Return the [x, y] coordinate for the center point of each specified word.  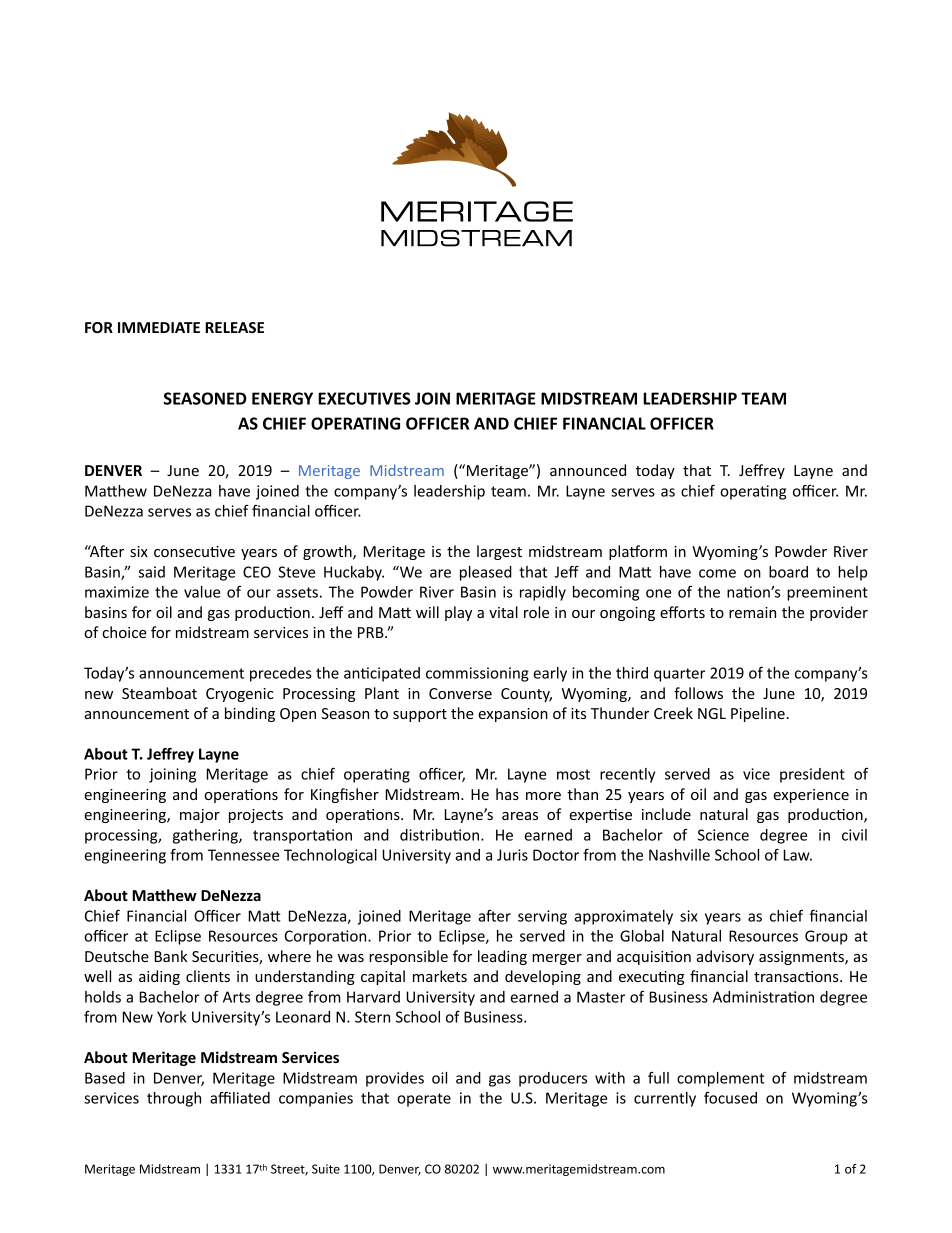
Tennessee [243, 855]
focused [730, 1098]
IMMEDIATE [159, 327]
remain [752, 612]
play [458, 613]
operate [424, 1100]
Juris [512, 855]
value [202, 592]
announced [588, 470]
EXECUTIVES [364, 398]
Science [723, 835]
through [174, 1099]
